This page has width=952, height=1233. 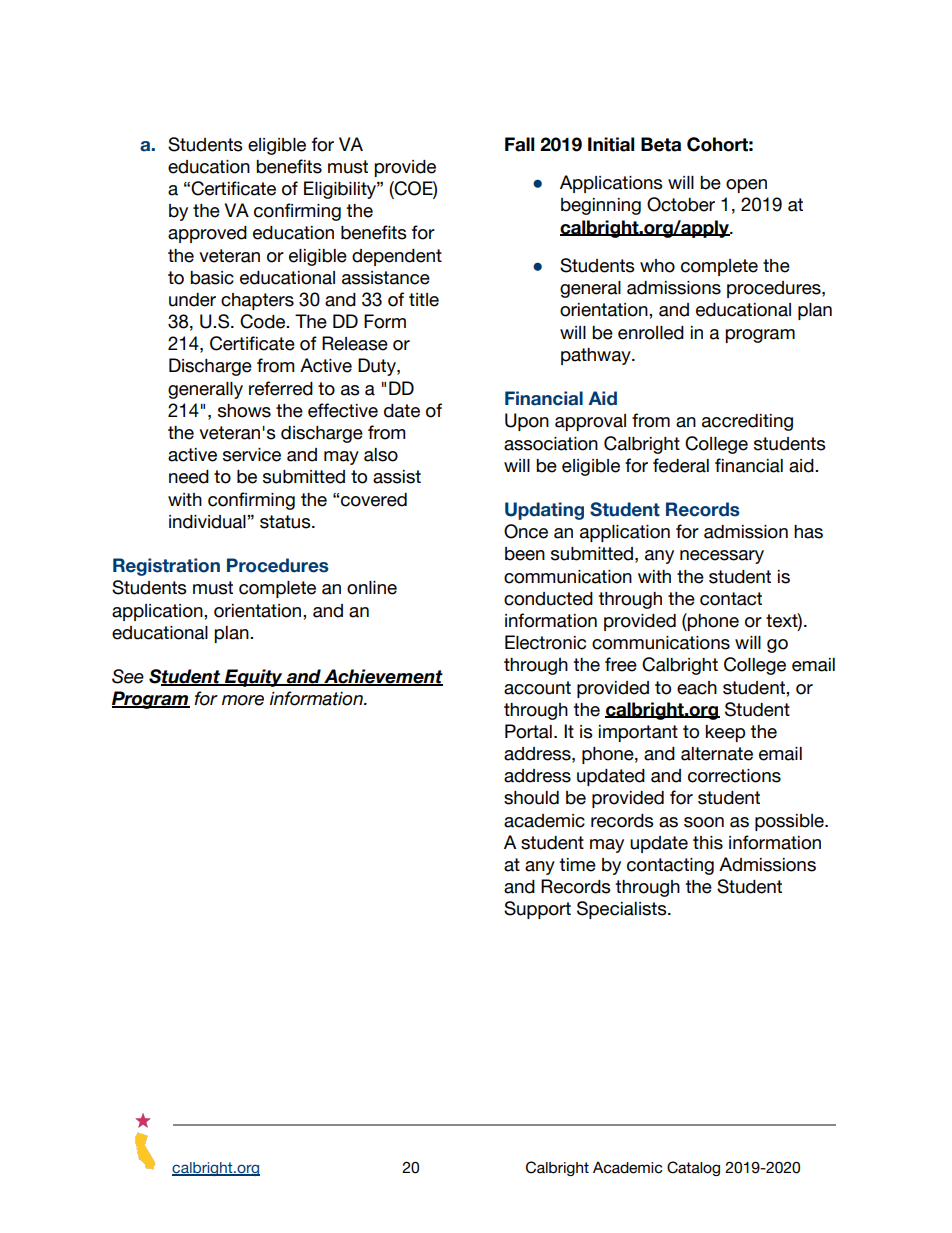 What do you see at coordinates (243, 700) in the page?
I see `more` at bounding box center [243, 700].
